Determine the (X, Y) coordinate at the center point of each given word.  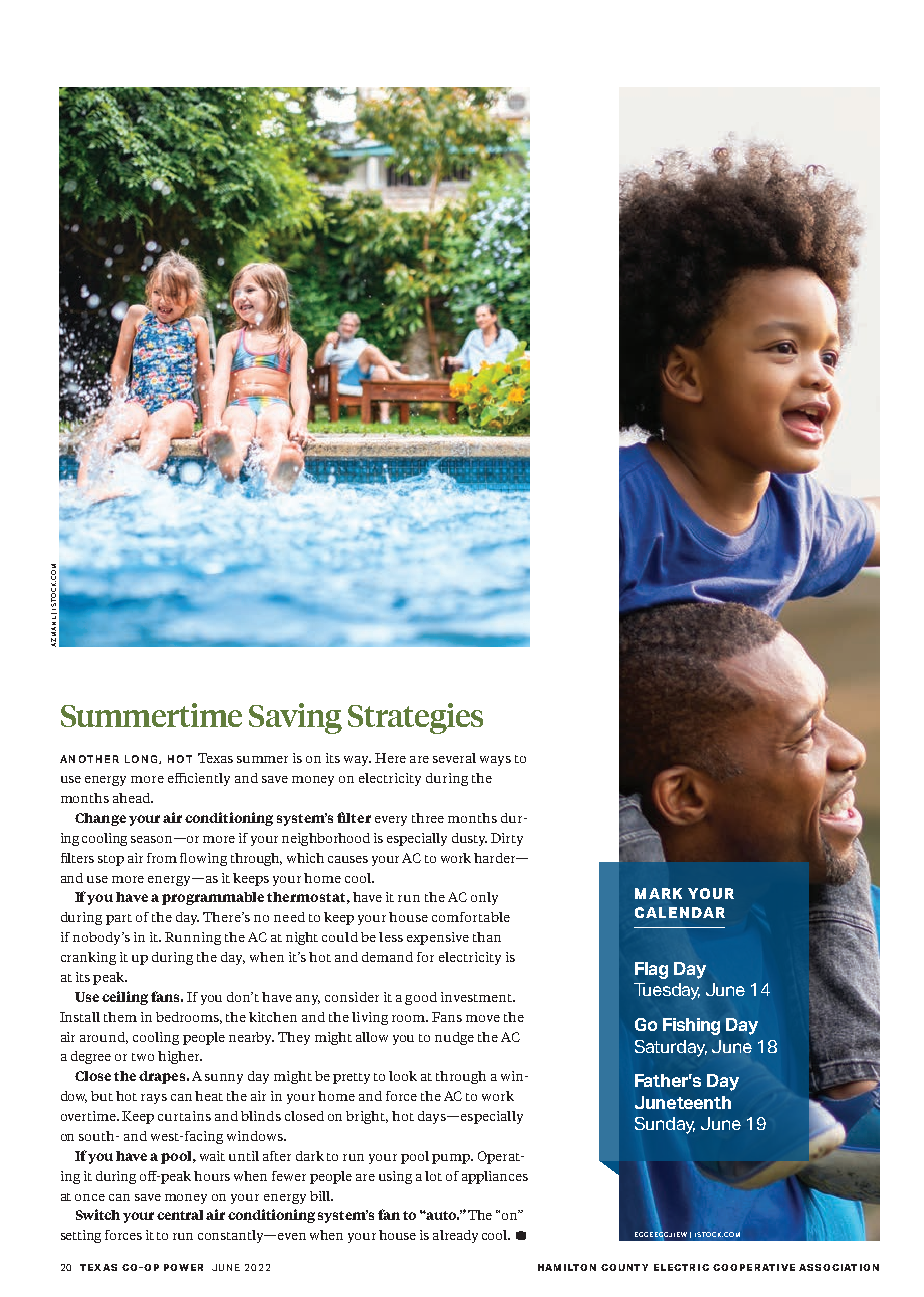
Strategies (415, 718)
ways (495, 761)
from (162, 858)
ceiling (125, 998)
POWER (183, 1267)
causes (348, 859)
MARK (658, 893)
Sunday (665, 1125)
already (455, 1236)
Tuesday (667, 991)
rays (154, 1099)
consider (352, 997)
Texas (215, 758)
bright (367, 1117)
